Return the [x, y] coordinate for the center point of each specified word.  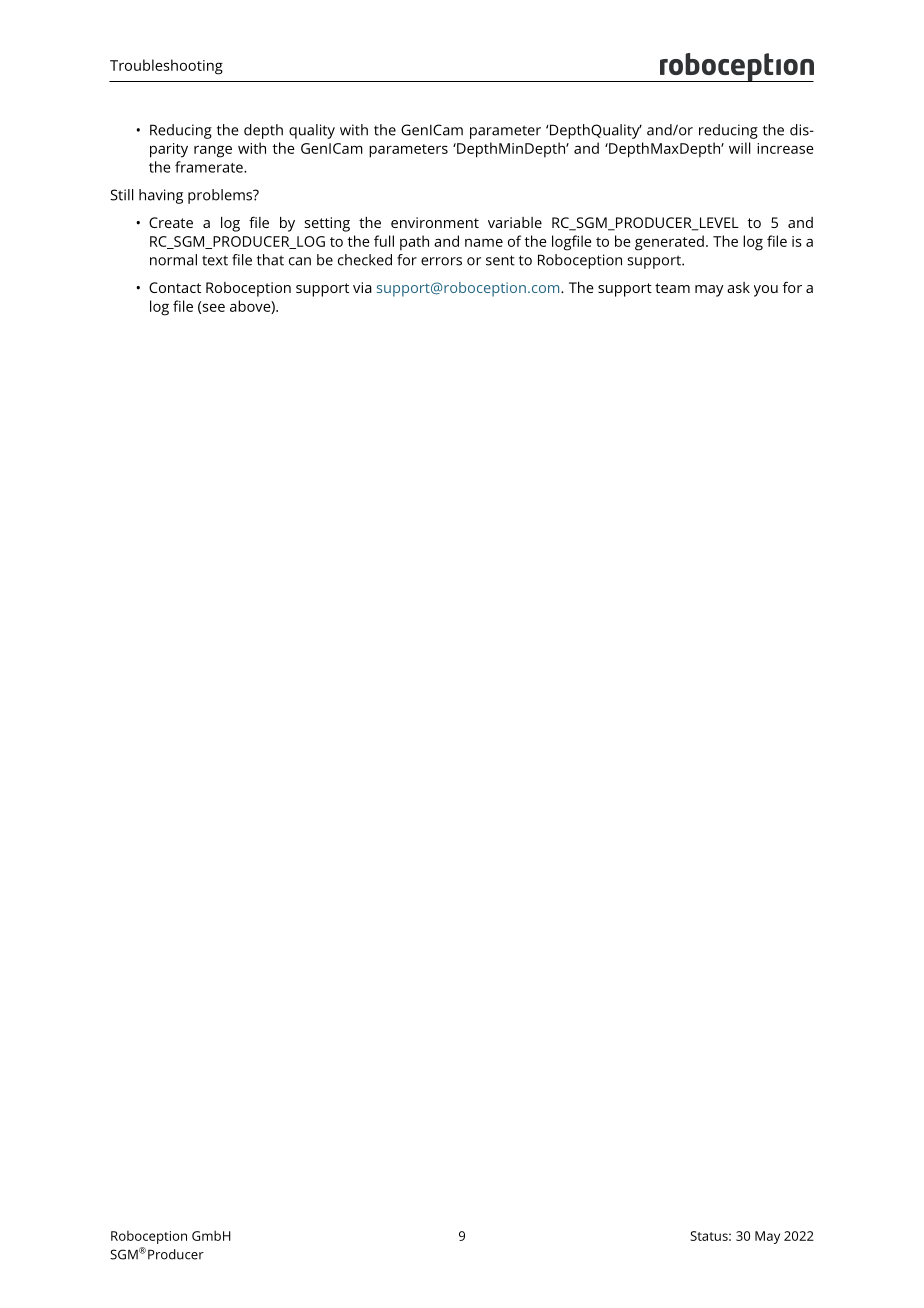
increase [785, 148]
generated [669, 243]
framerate [210, 167]
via [362, 287]
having [161, 196]
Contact [175, 287]
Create [171, 222]
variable [515, 222]
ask [738, 287]
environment [435, 222]
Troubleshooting [166, 67]
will [740, 148]
